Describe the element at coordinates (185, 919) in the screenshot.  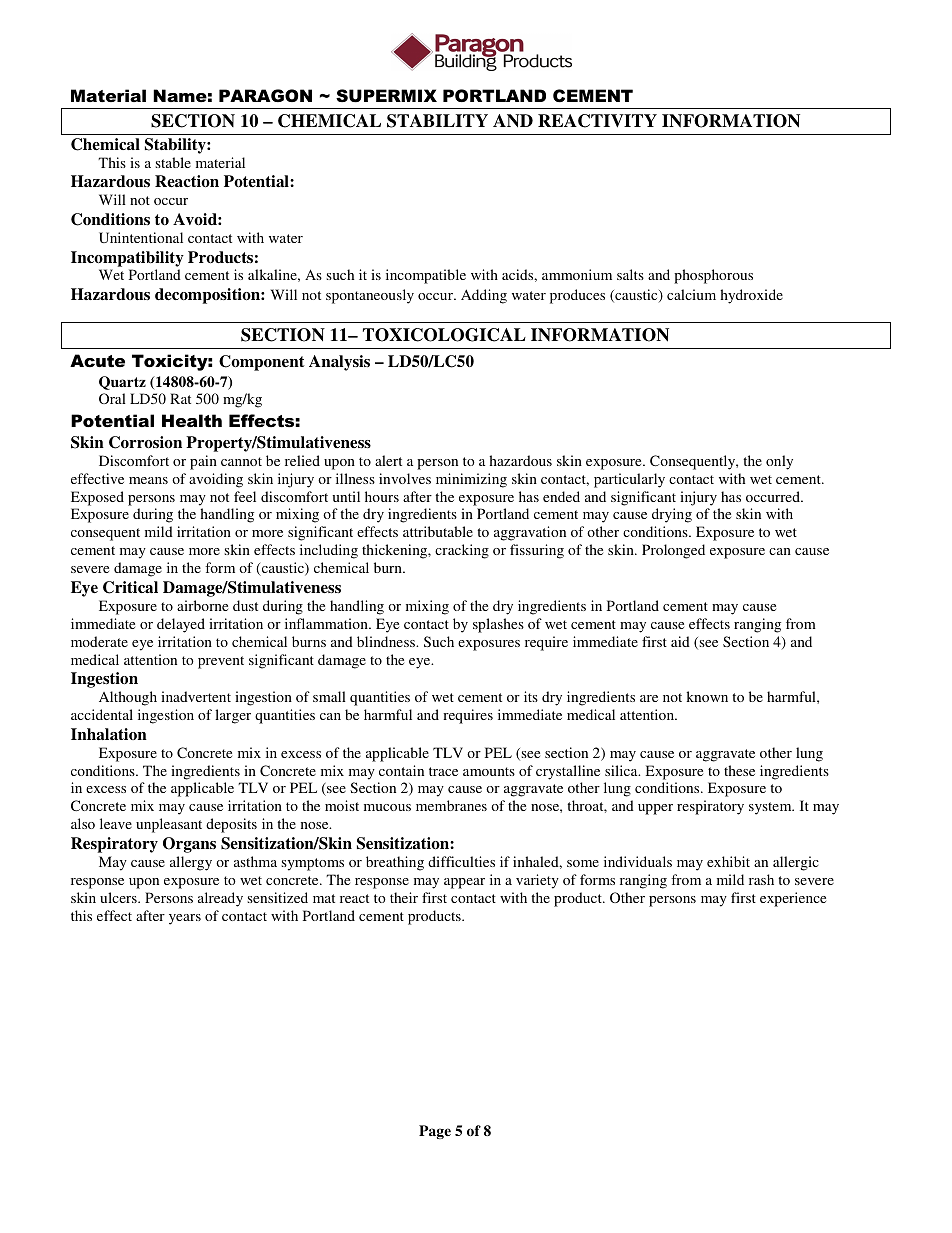
I see `years` at that location.
